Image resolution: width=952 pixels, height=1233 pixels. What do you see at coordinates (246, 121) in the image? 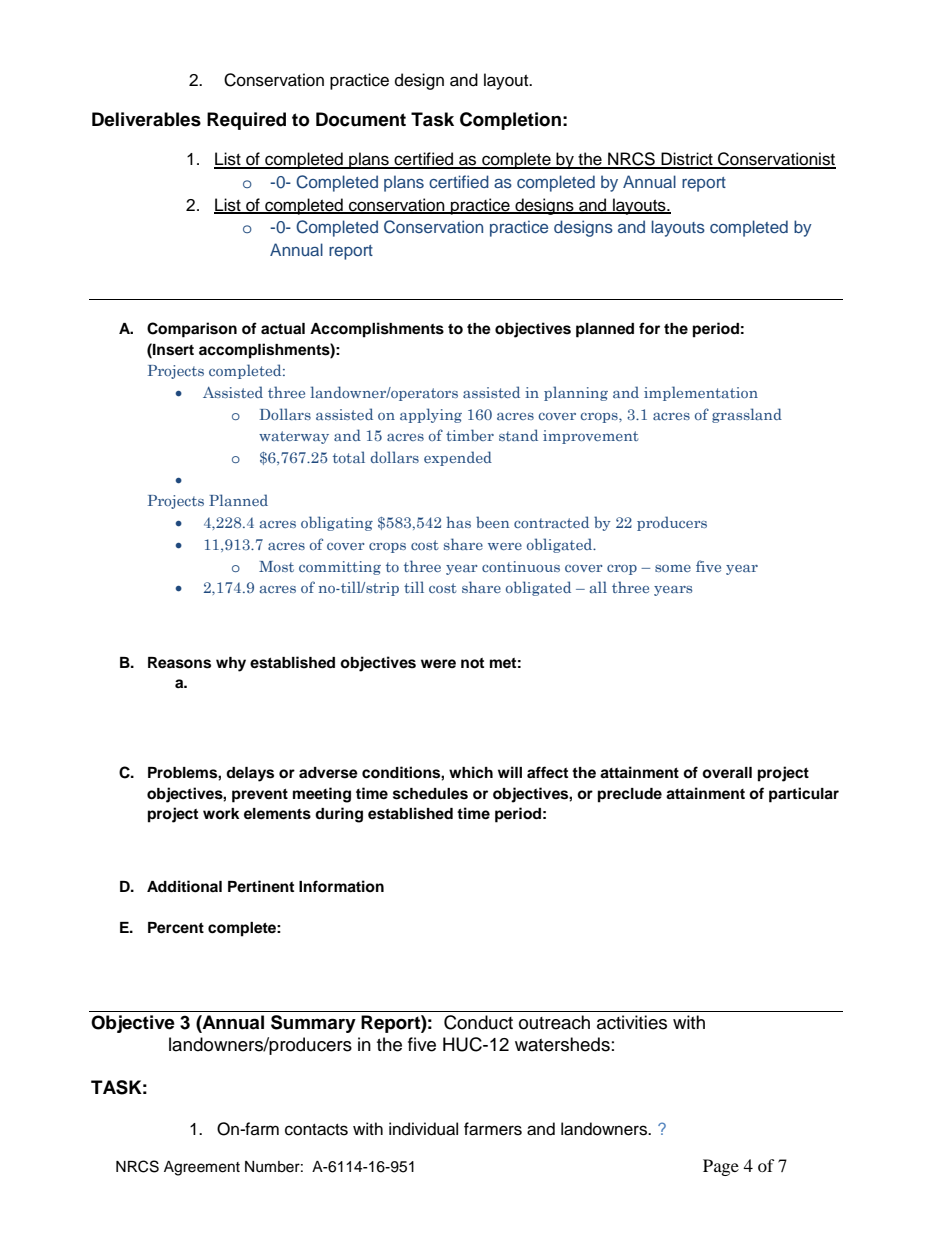
I see `Required` at bounding box center [246, 121].
